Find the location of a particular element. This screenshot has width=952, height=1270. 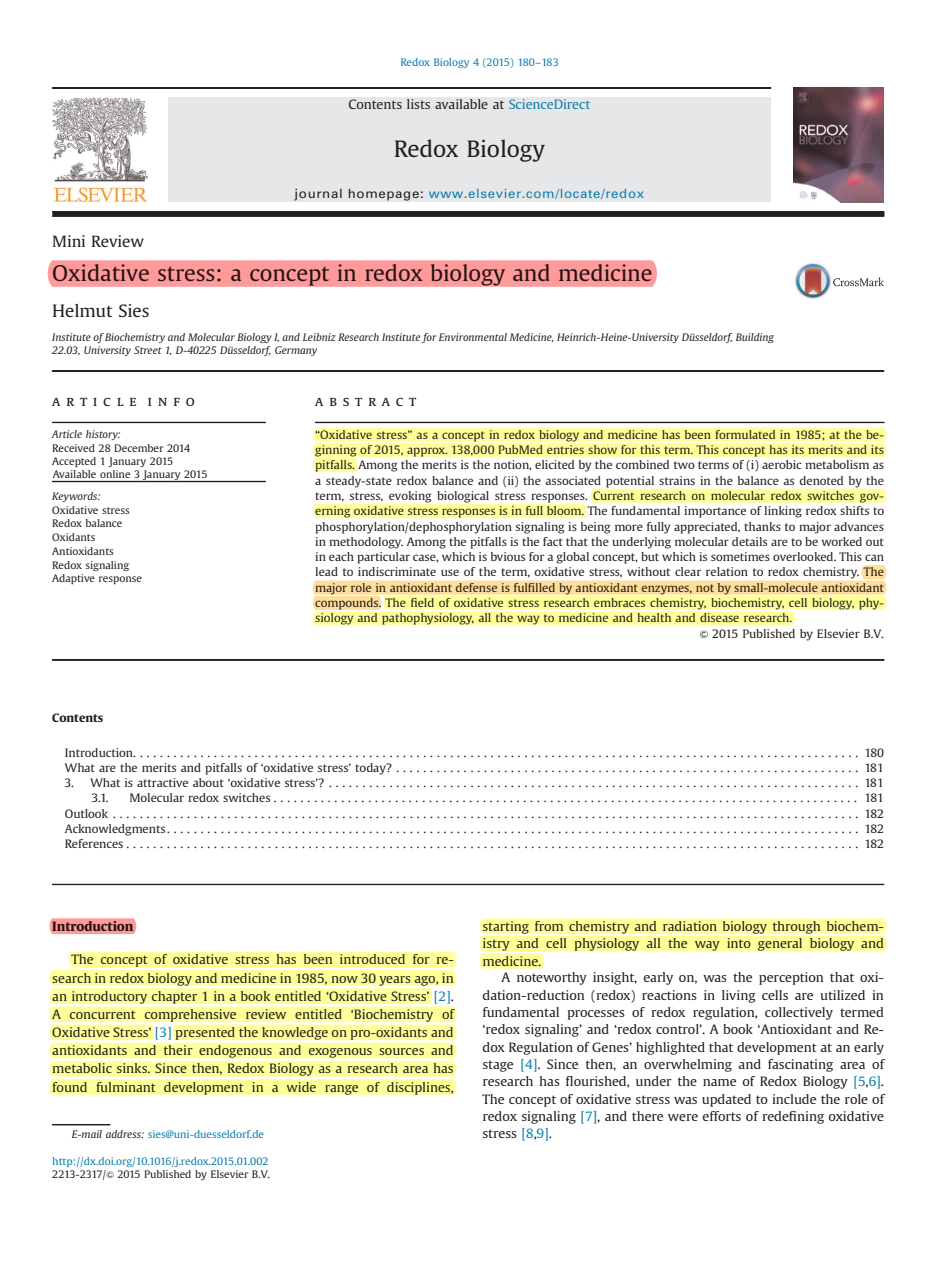

journal is located at coordinates (318, 194).
